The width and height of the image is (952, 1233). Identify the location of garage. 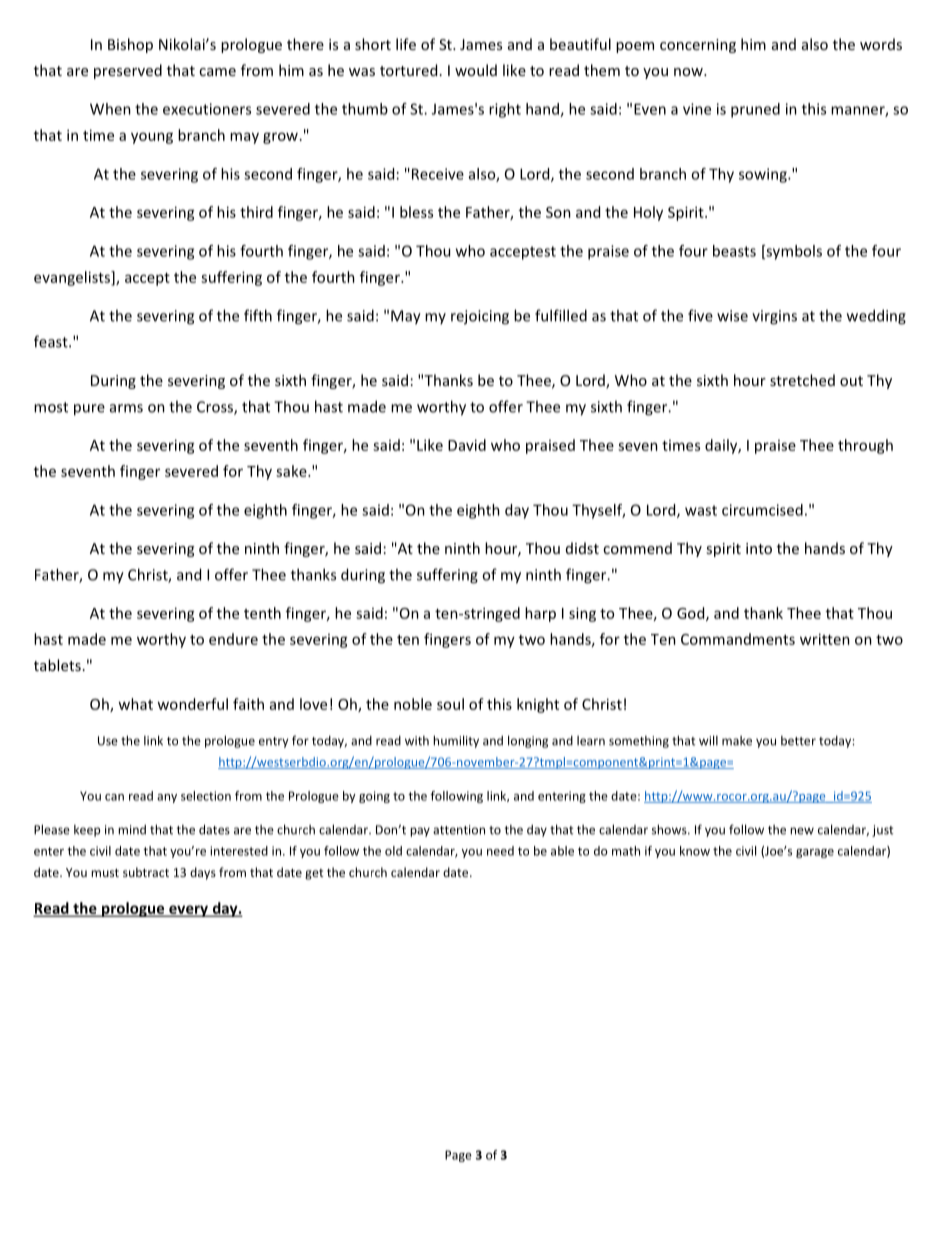
(815, 853).
